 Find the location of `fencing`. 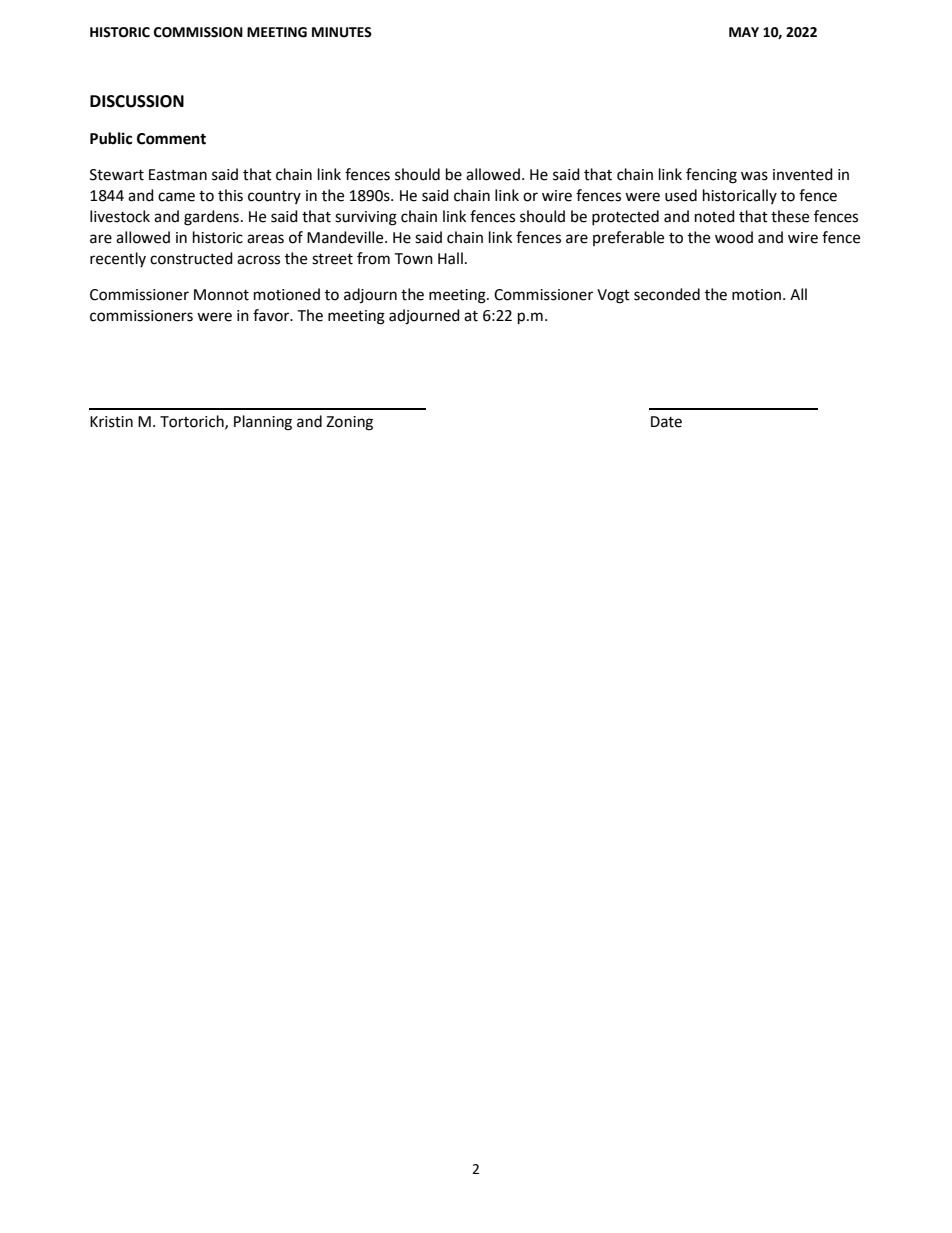

fencing is located at coordinates (711, 176).
